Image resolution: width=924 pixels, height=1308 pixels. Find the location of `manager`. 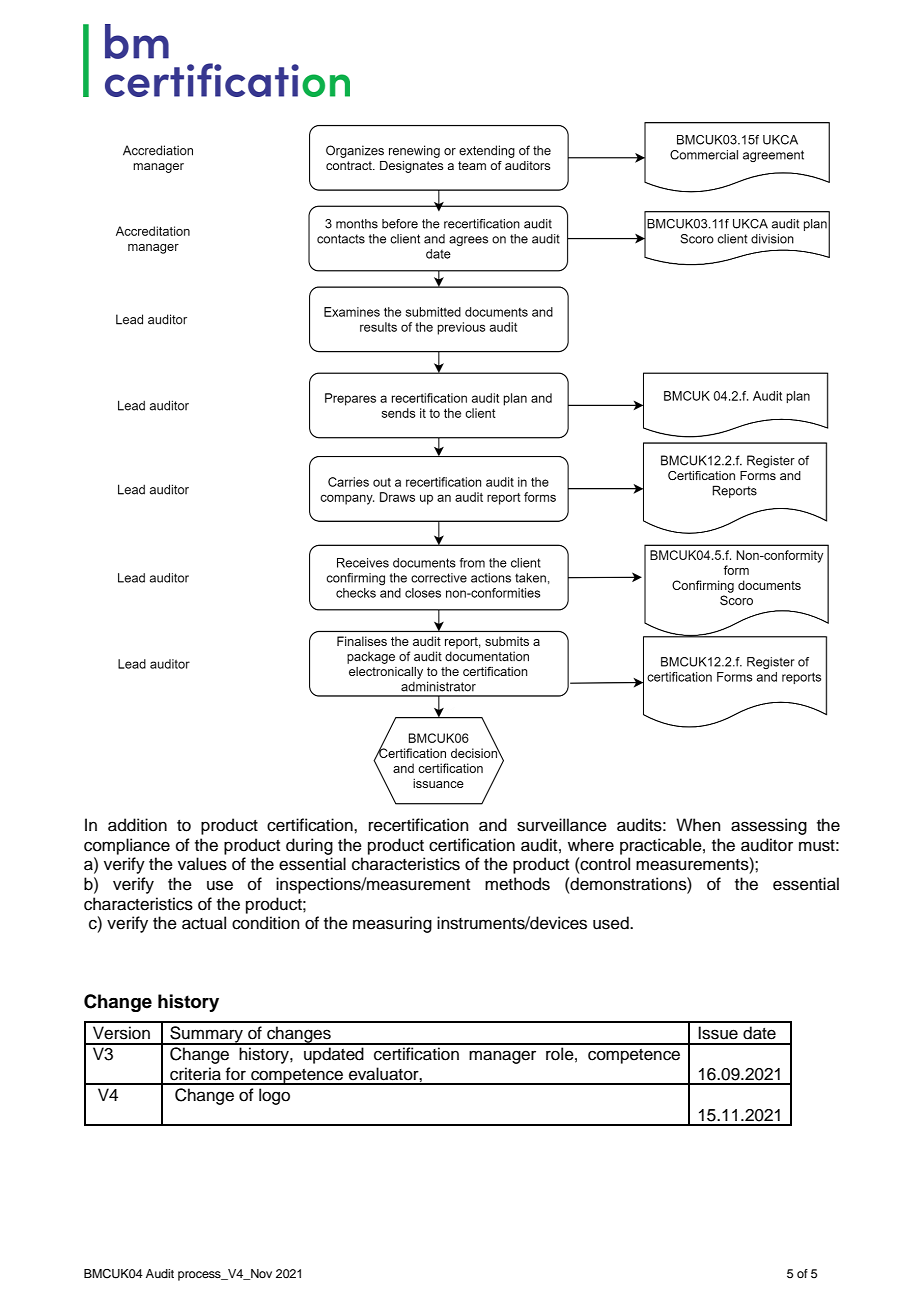

manager is located at coordinates (502, 1057).
